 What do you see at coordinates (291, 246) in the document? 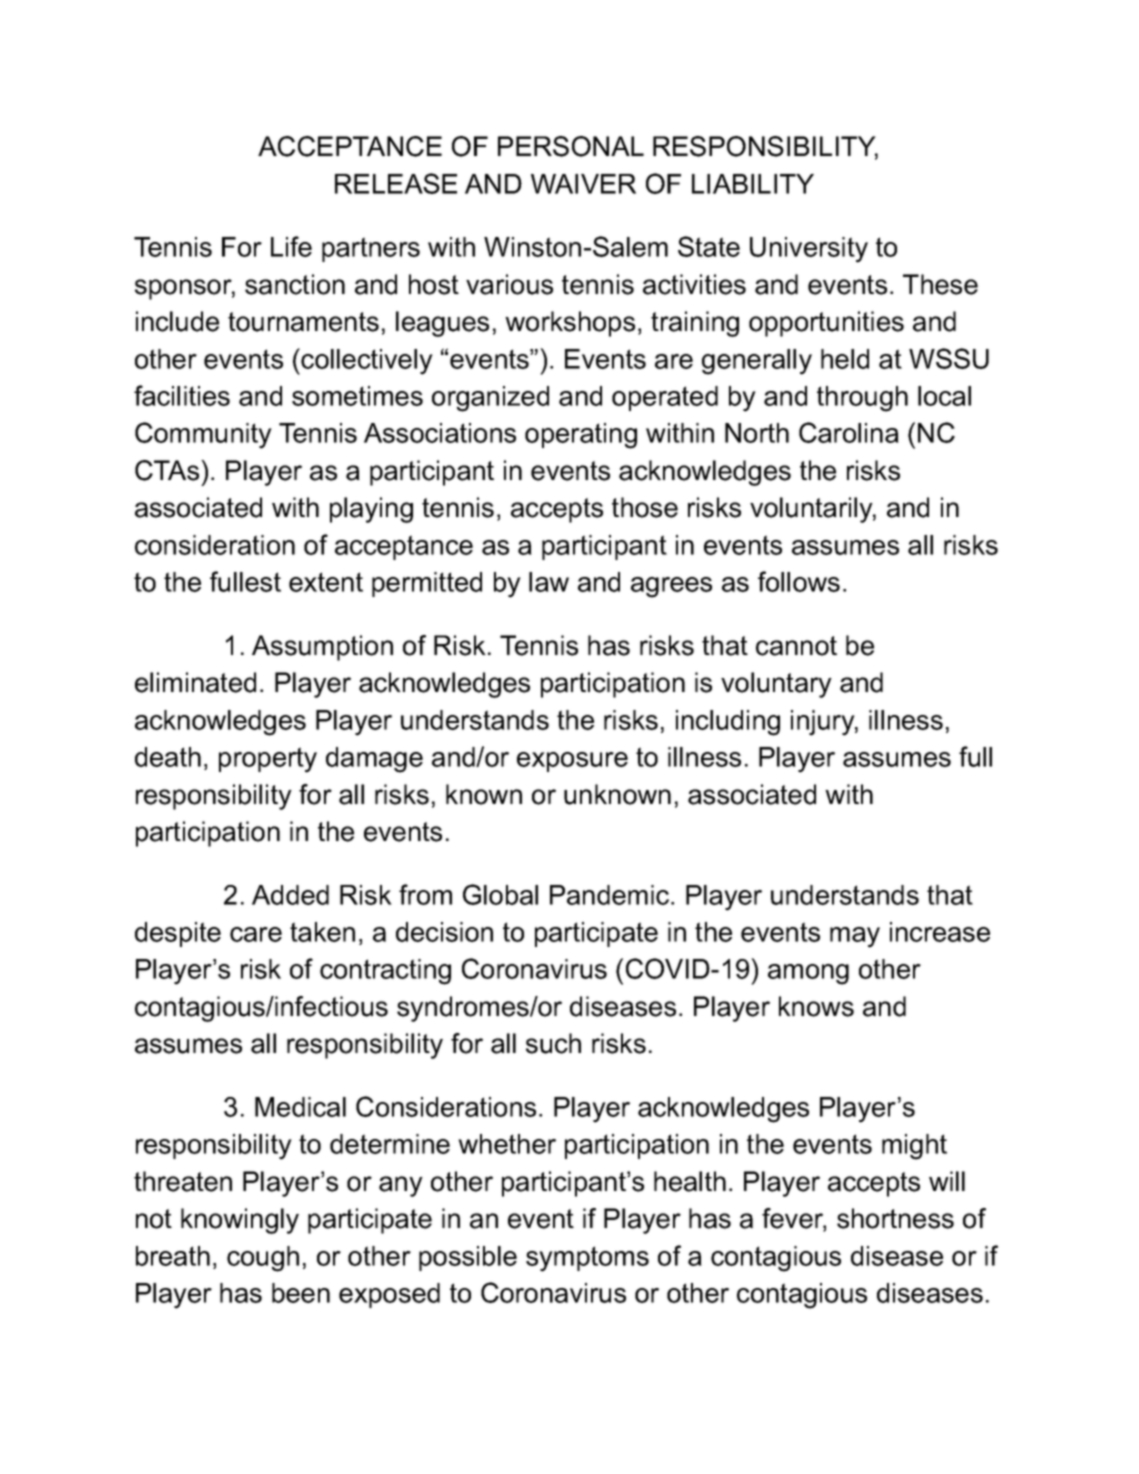
I see `Life` at bounding box center [291, 246].
